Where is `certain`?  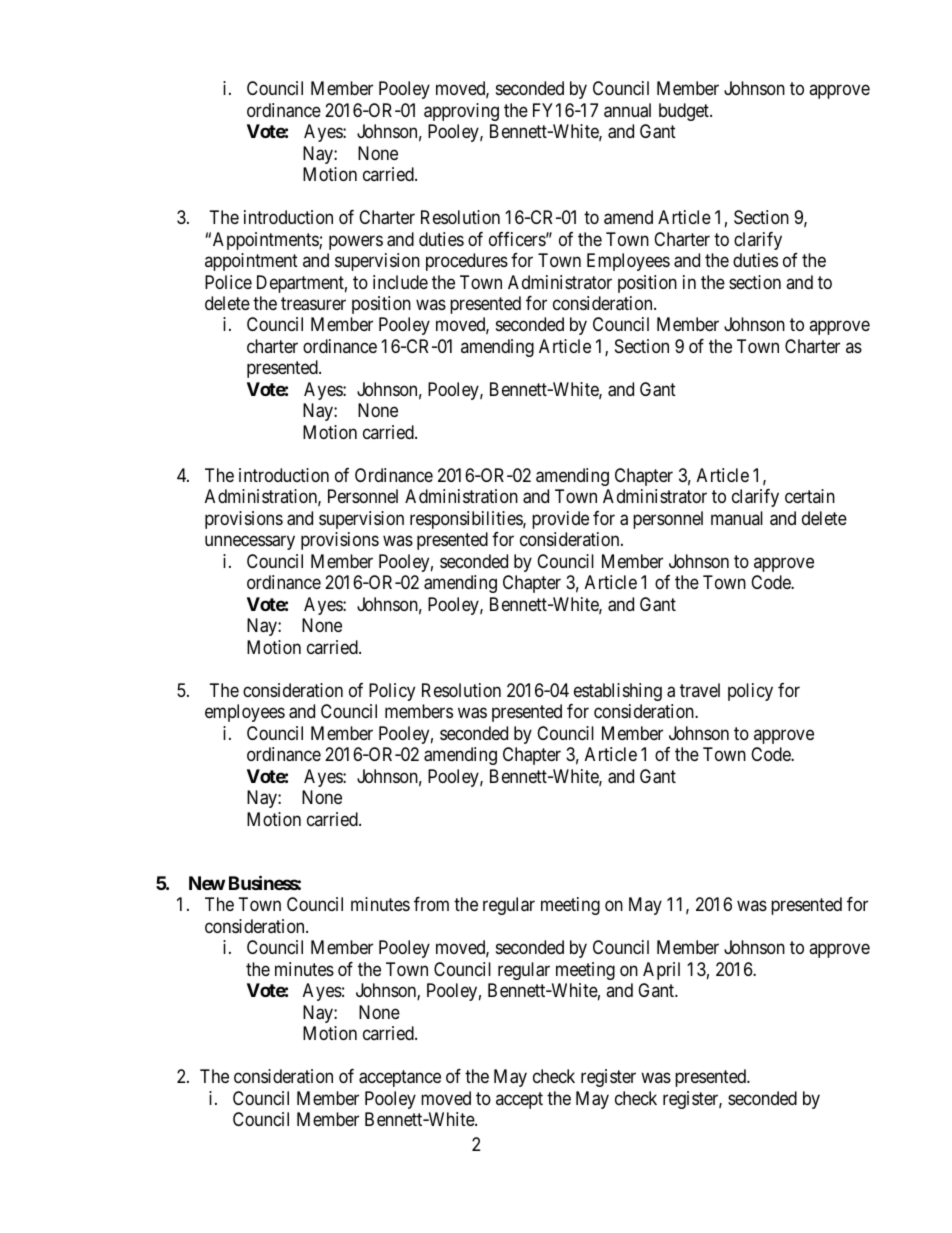
certain is located at coordinates (810, 496).
